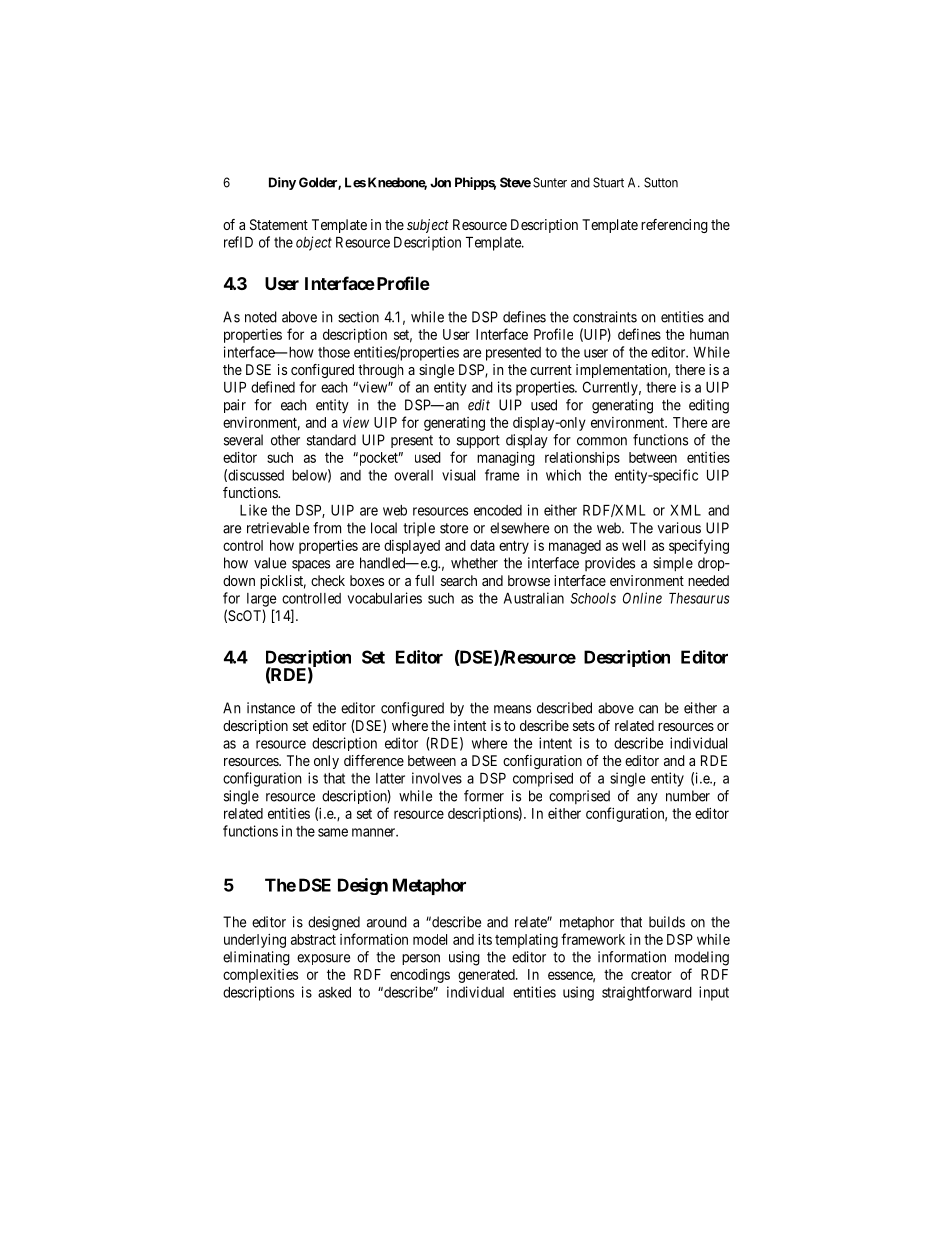  Describe the element at coordinates (285, 440) in the screenshot. I see `other` at that location.
